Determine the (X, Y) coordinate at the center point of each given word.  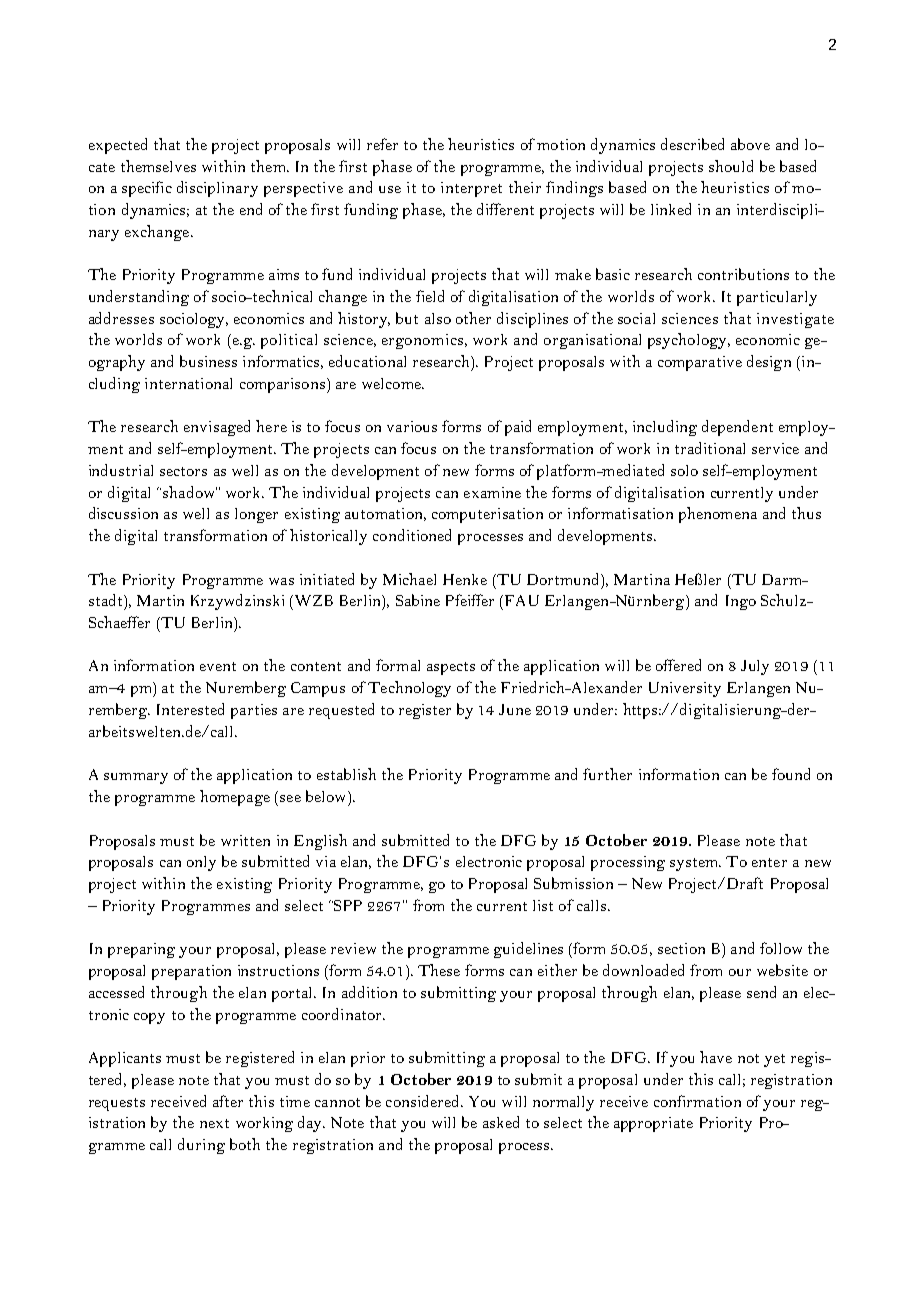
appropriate (653, 1124)
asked (501, 1122)
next (214, 1123)
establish (346, 774)
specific (147, 189)
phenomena (718, 515)
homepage (235, 798)
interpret (471, 189)
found (791, 774)
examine (492, 492)
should (731, 166)
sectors (183, 471)
